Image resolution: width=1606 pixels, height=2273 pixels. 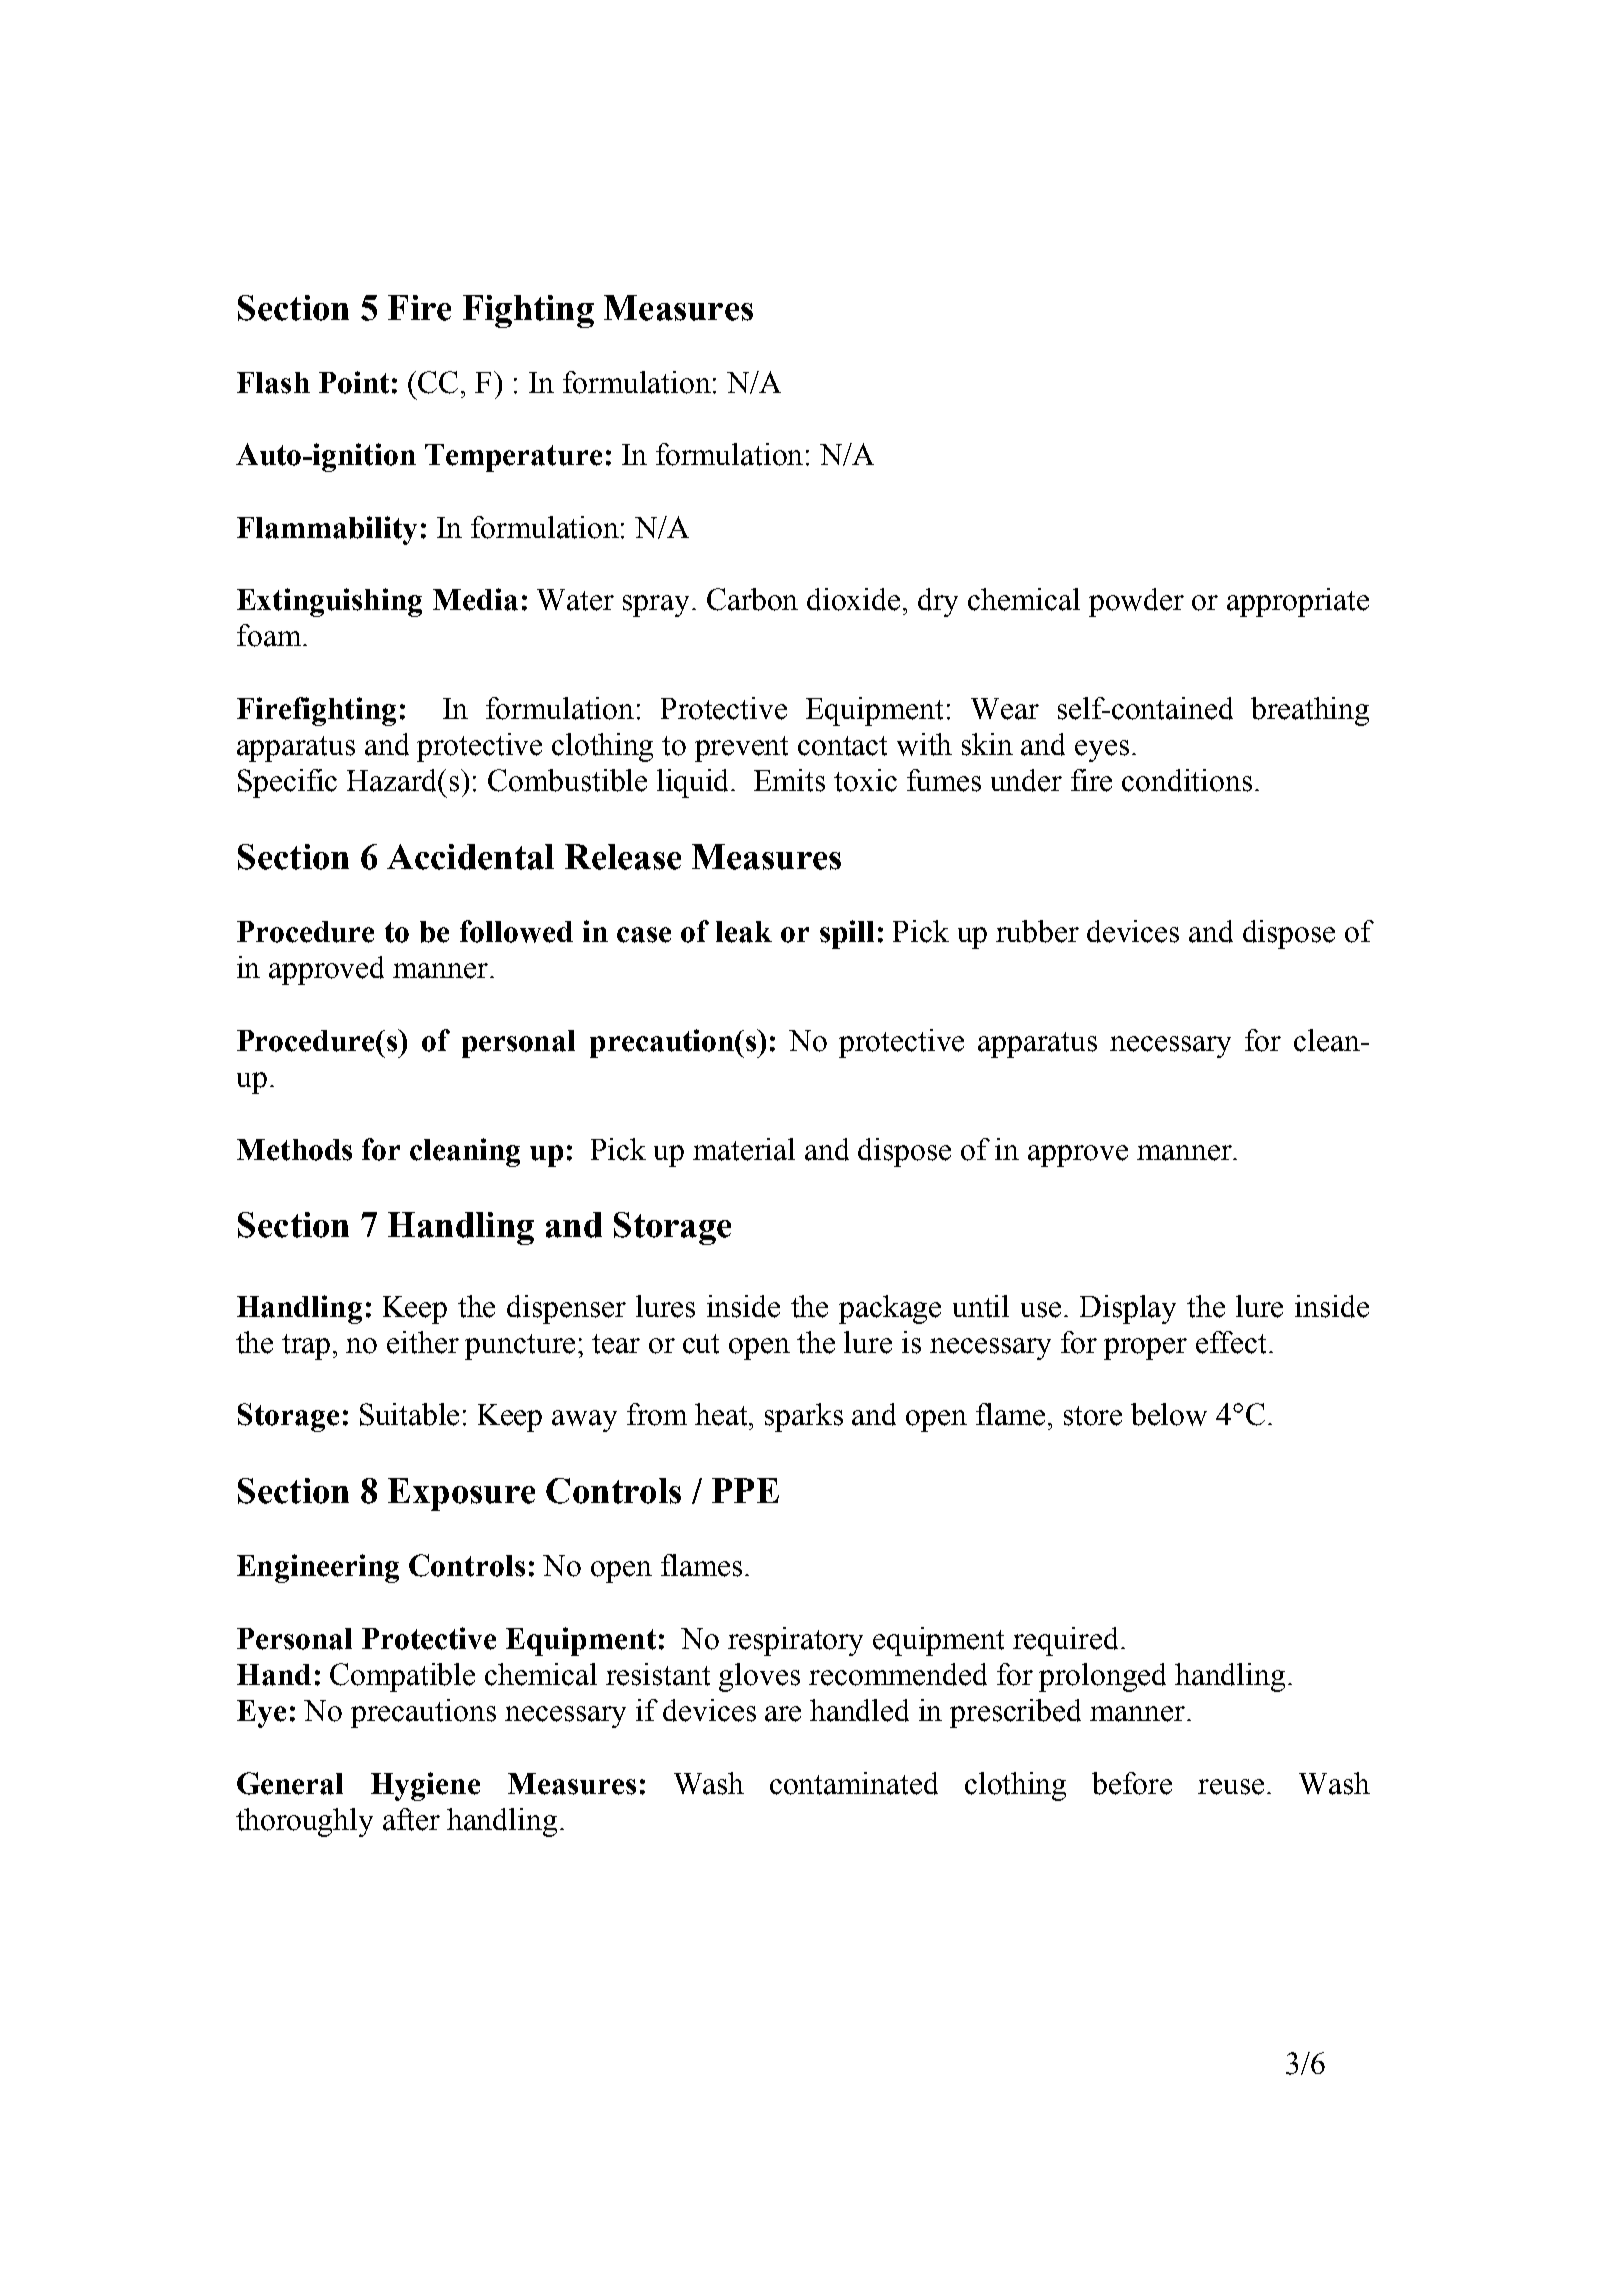 I want to click on powder, so click(x=1136, y=602).
